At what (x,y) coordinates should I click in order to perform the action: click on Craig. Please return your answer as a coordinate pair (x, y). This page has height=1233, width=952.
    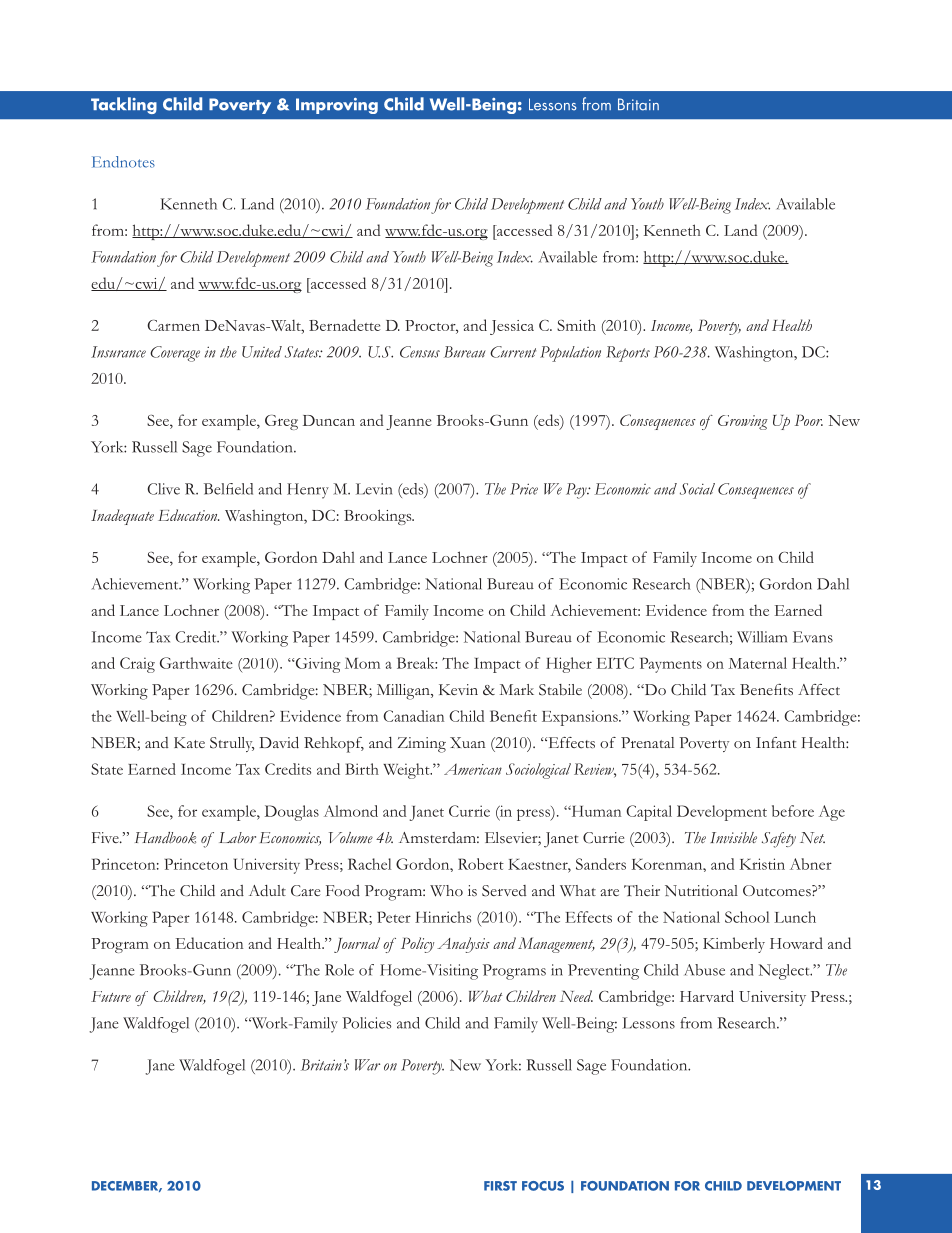
    Looking at the image, I should click on (137, 665).
